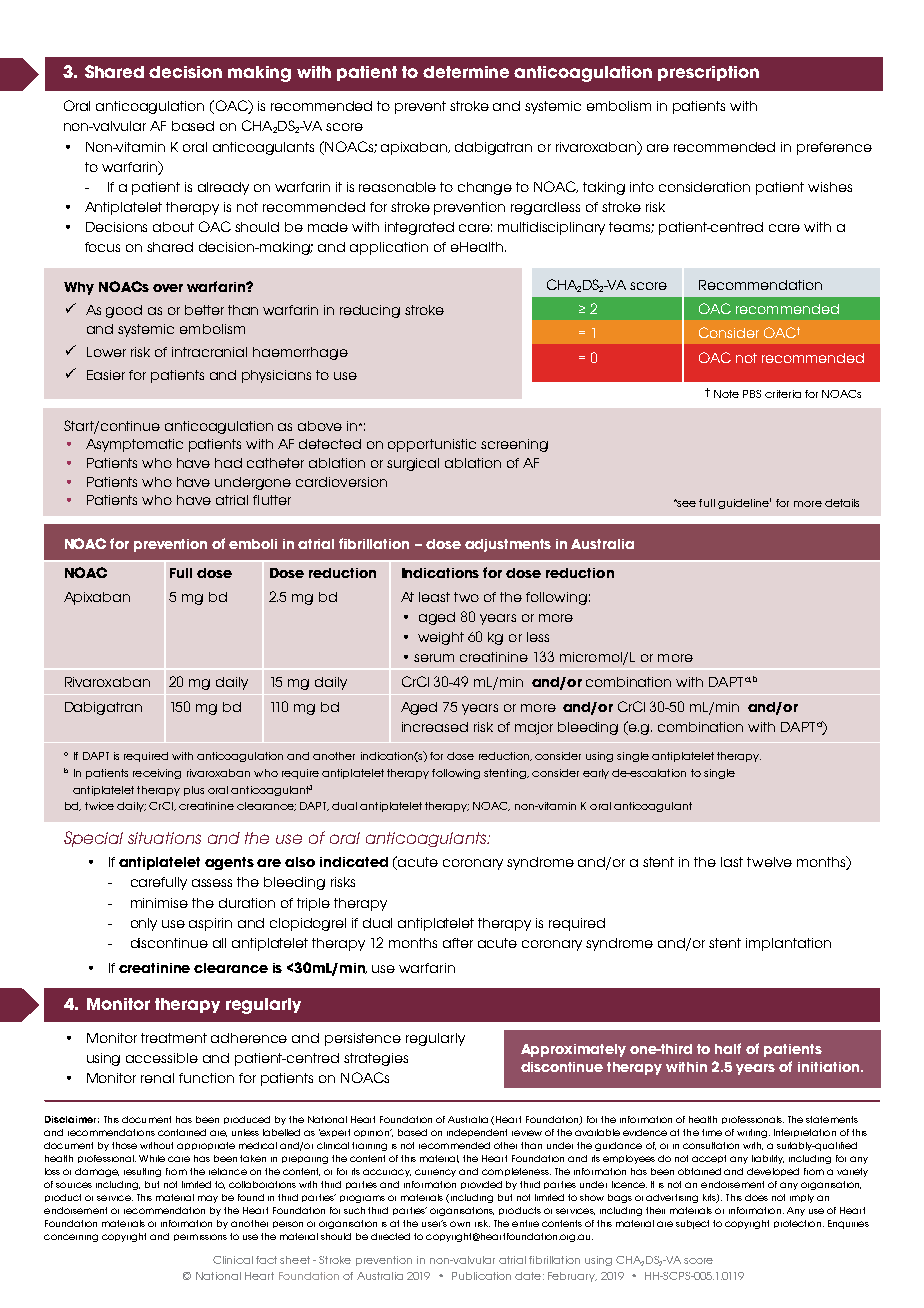 The image size is (924, 1308). Describe the element at coordinates (200, 1237) in the screenshot. I see `permissions` at that location.
